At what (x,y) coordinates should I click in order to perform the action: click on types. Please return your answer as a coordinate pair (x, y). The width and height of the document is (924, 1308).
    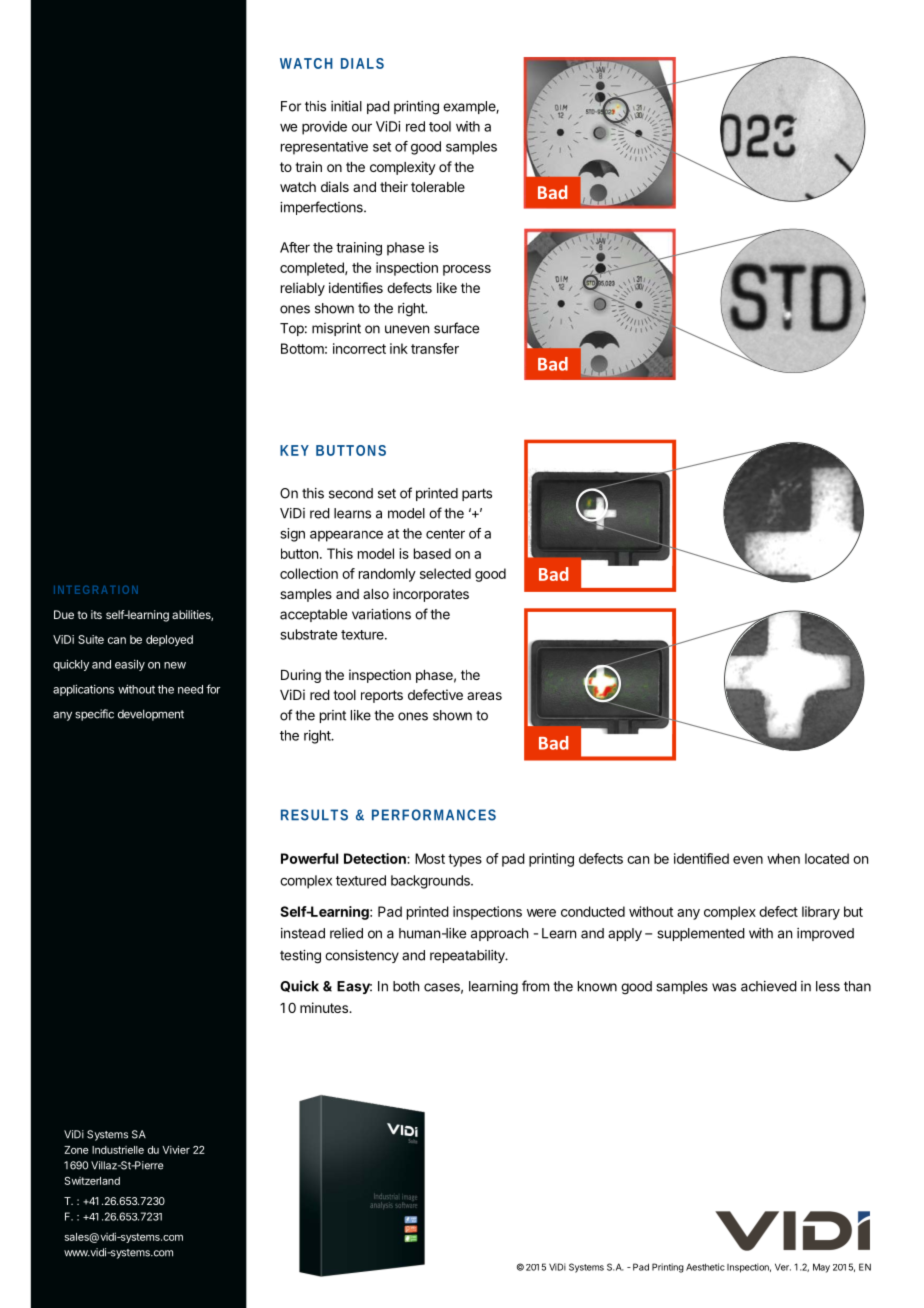
    Looking at the image, I should click on (465, 860).
